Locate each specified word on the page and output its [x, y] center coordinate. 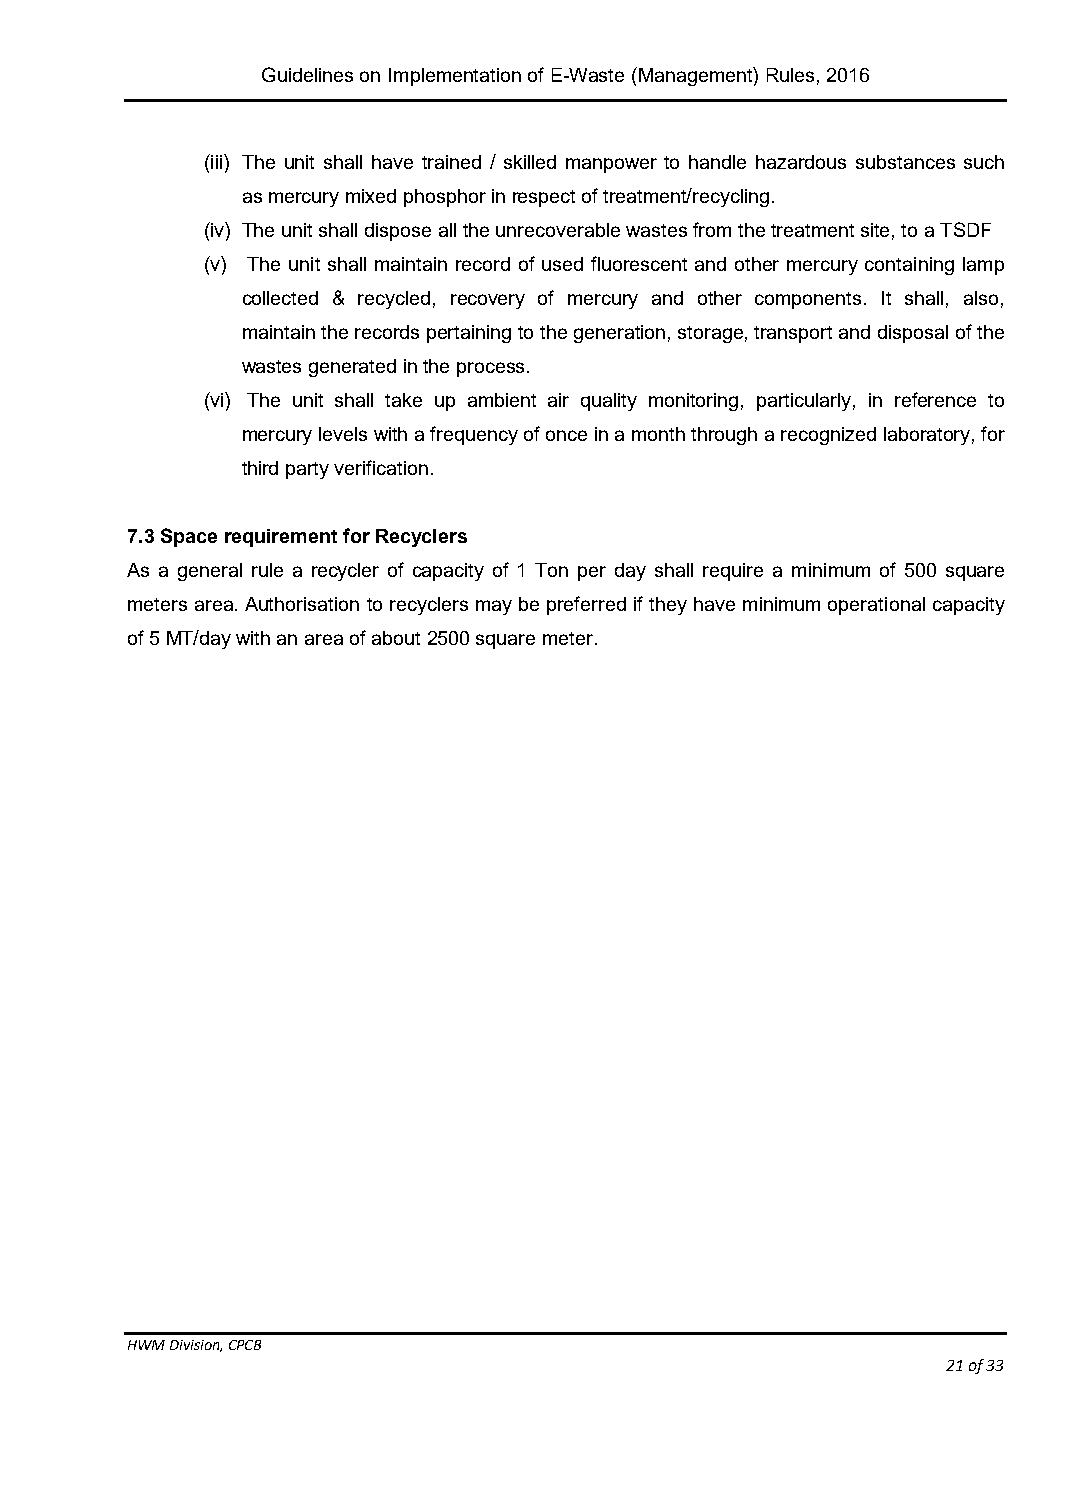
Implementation [455, 77]
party [307, 470]
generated [352, 368]
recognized [828, 436]
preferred [586, 605]
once [566, 435]
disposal [913, 334]
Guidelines [307, 74]
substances [905, 162]
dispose [398, 232]
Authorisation [302, 604]
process [492, 369]
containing [909, 266]
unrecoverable [558, 230]
